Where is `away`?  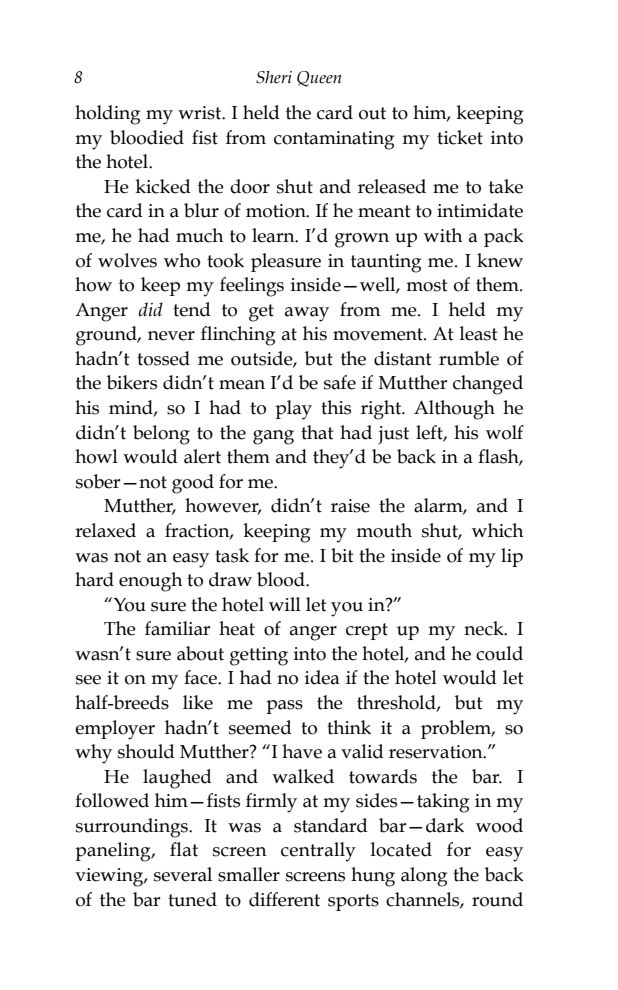 away is located at coordinates (307, 314).
